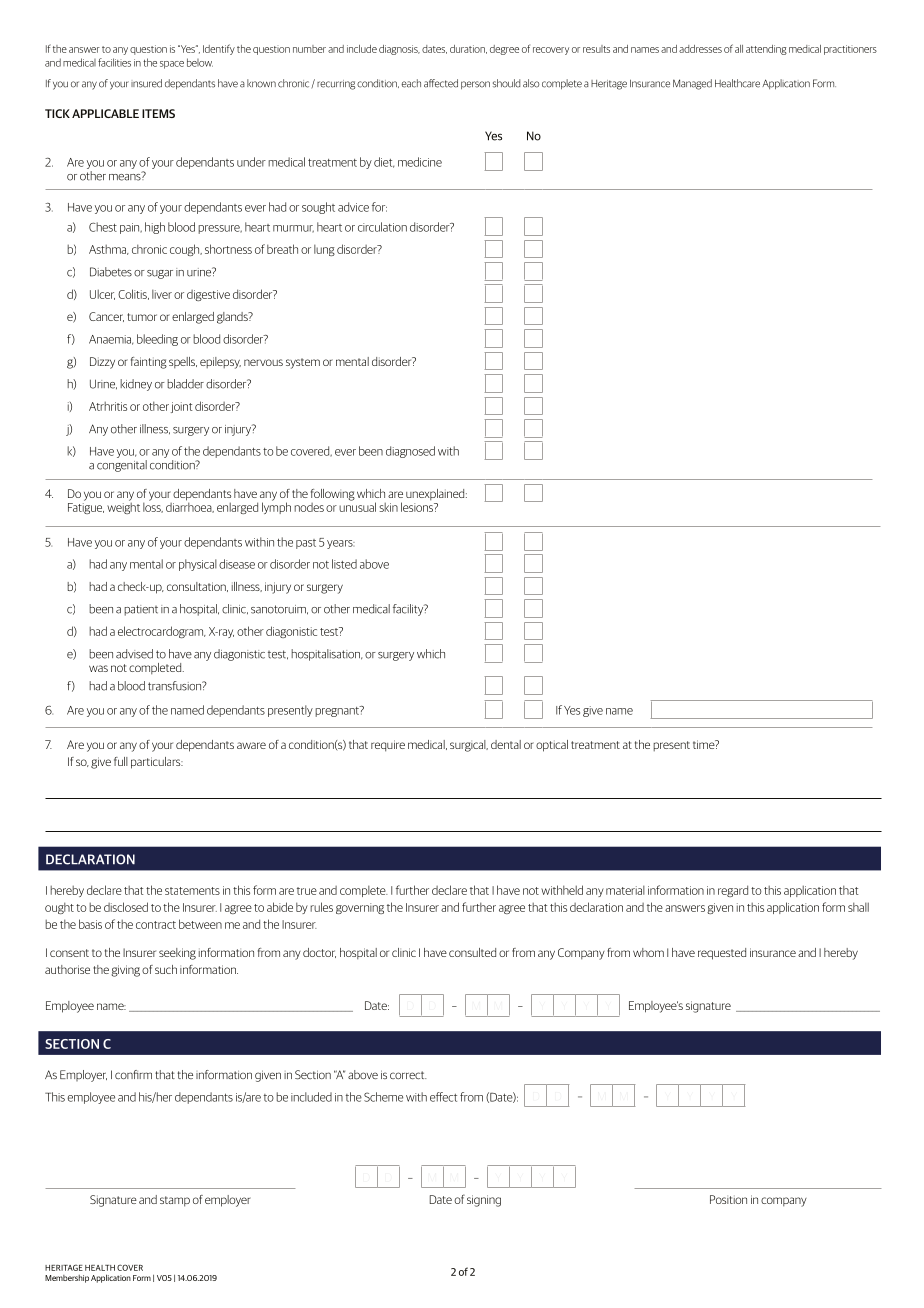 The height and width of the screenshot is (1308, 924). Describe the element at coordinates (149, 363) in the screenshot. I see `fainting` at that location.
